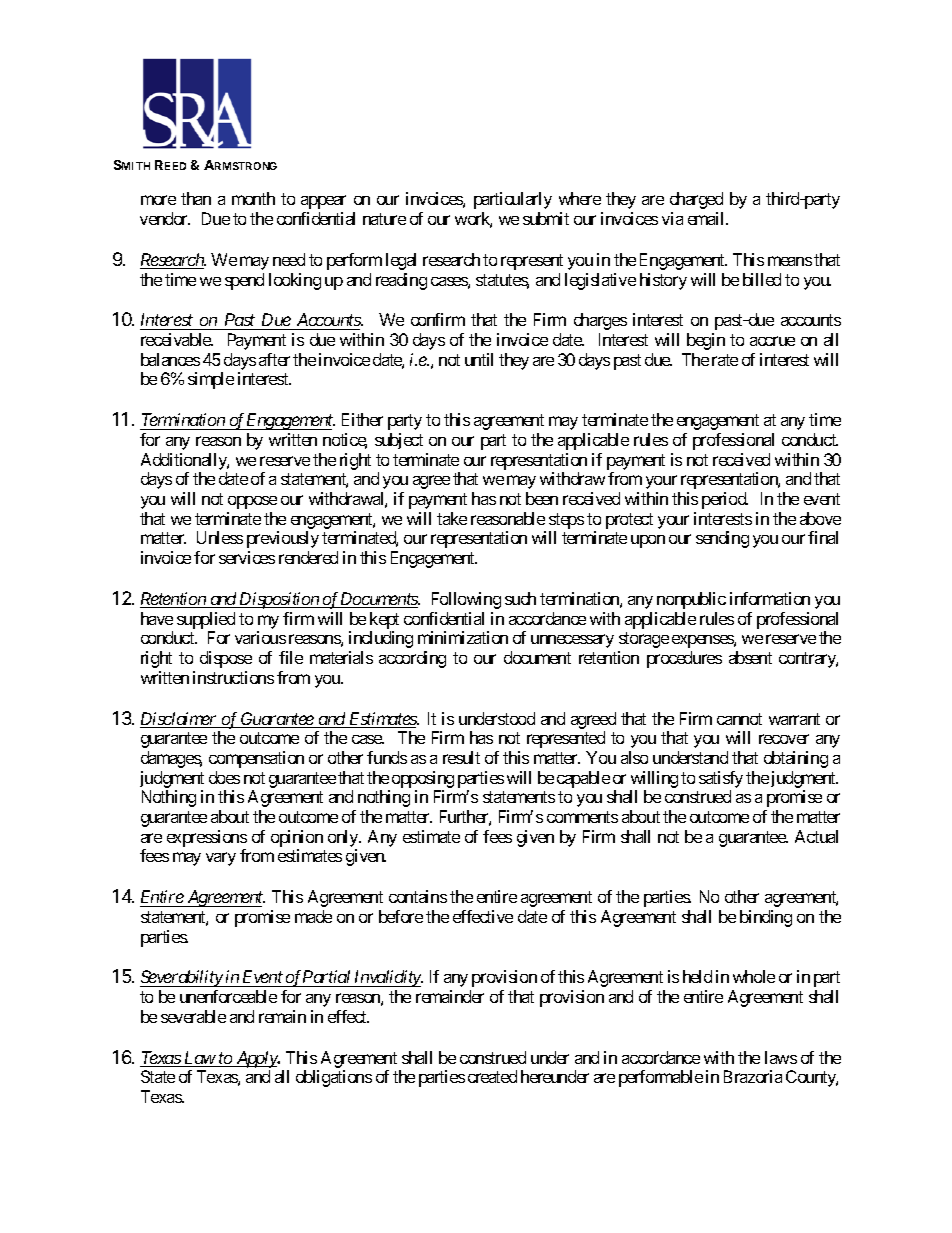 The image size is (952, 1233). I want to click on month, so click(253, 198).
